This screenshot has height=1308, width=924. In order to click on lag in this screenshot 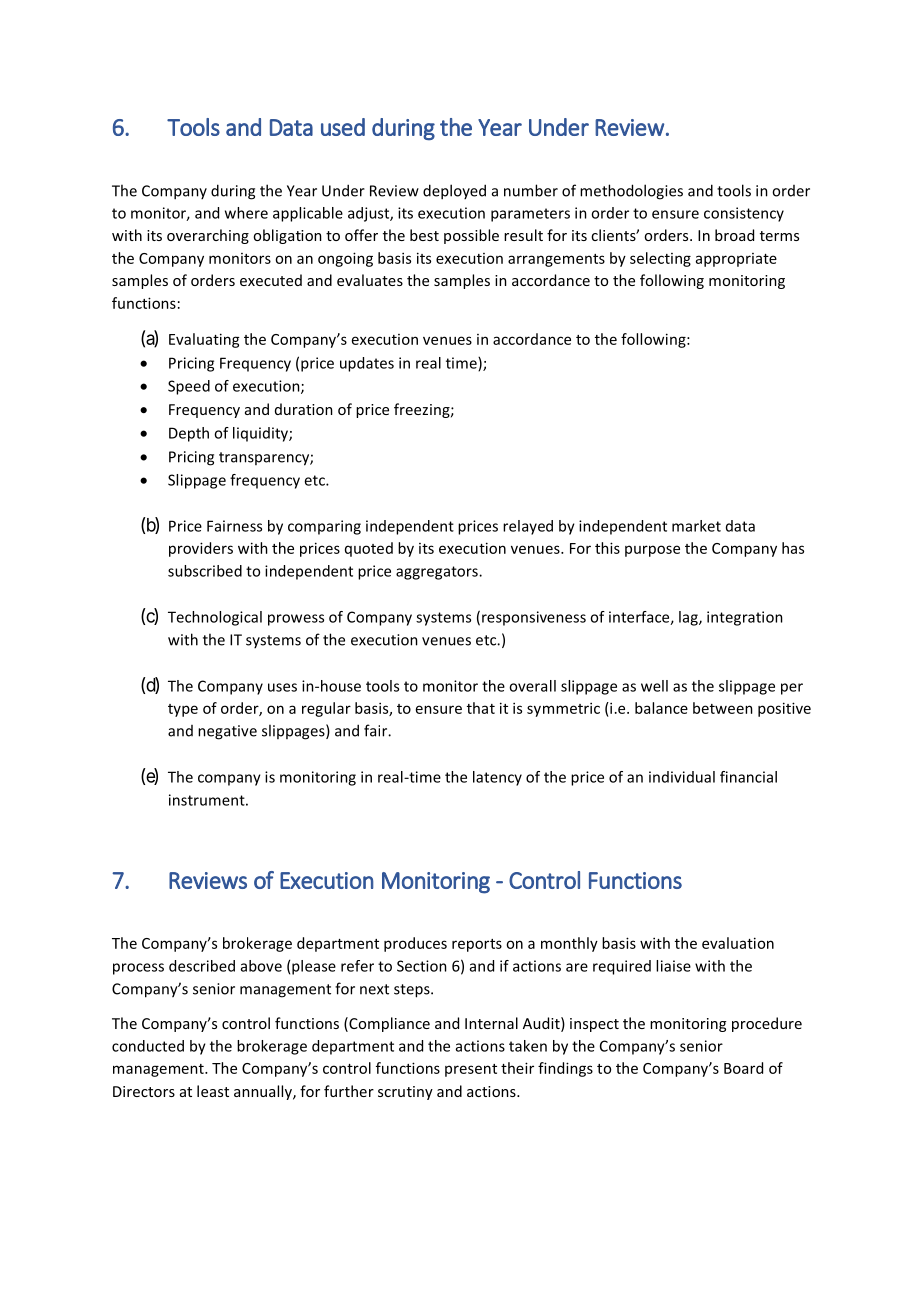, I will do `click(689, 618)`.
